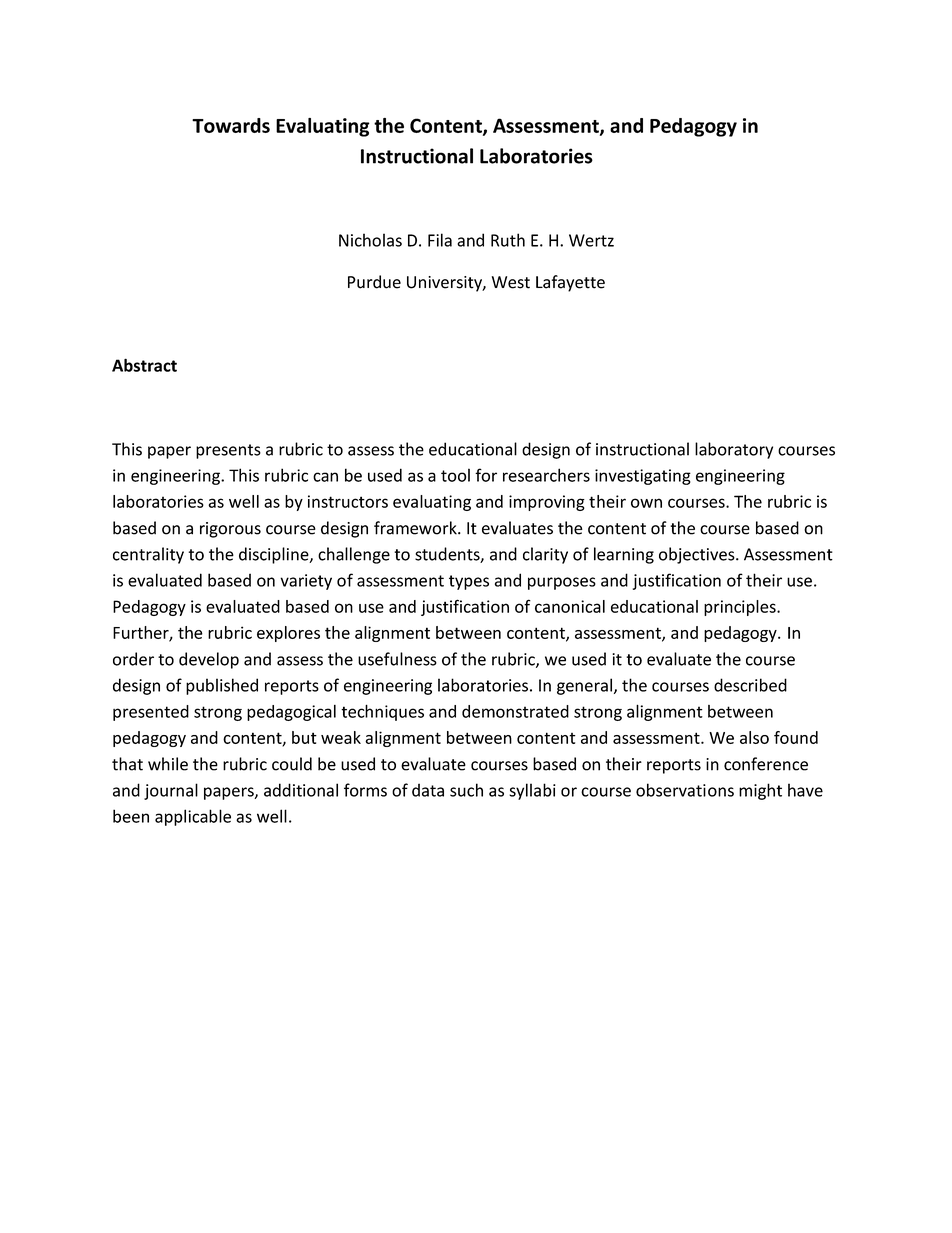 The height and width of the screenshot is (1233, 952). I want to click on develop, so click(209, 660).
